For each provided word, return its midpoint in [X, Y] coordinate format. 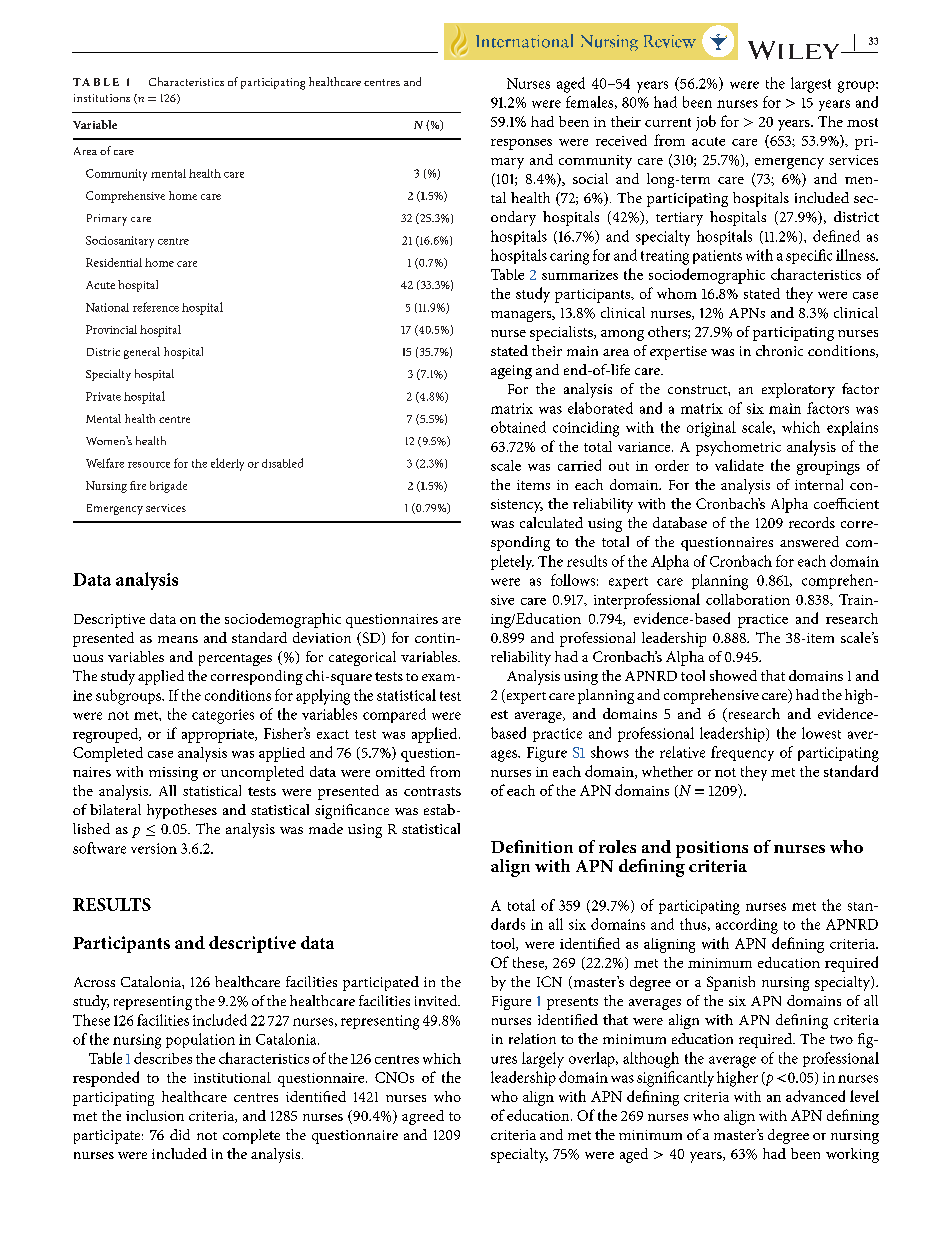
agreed [423, 1117]
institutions [102, 98]
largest [811, 85]
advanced [815, 1096]
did [180, 1134]
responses [521, 144]
